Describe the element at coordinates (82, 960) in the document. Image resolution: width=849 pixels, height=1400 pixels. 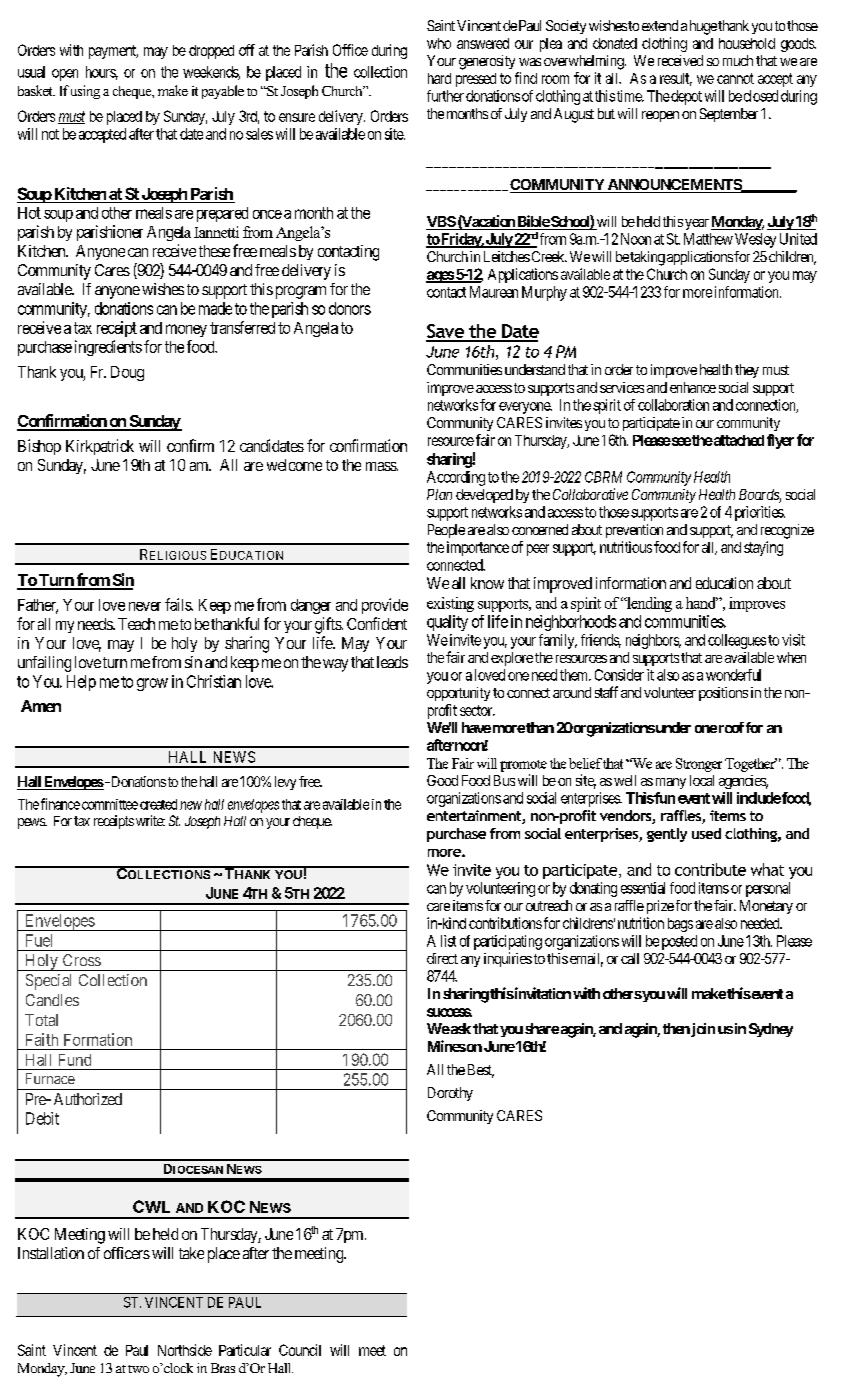
I see `Cross` at that location.
